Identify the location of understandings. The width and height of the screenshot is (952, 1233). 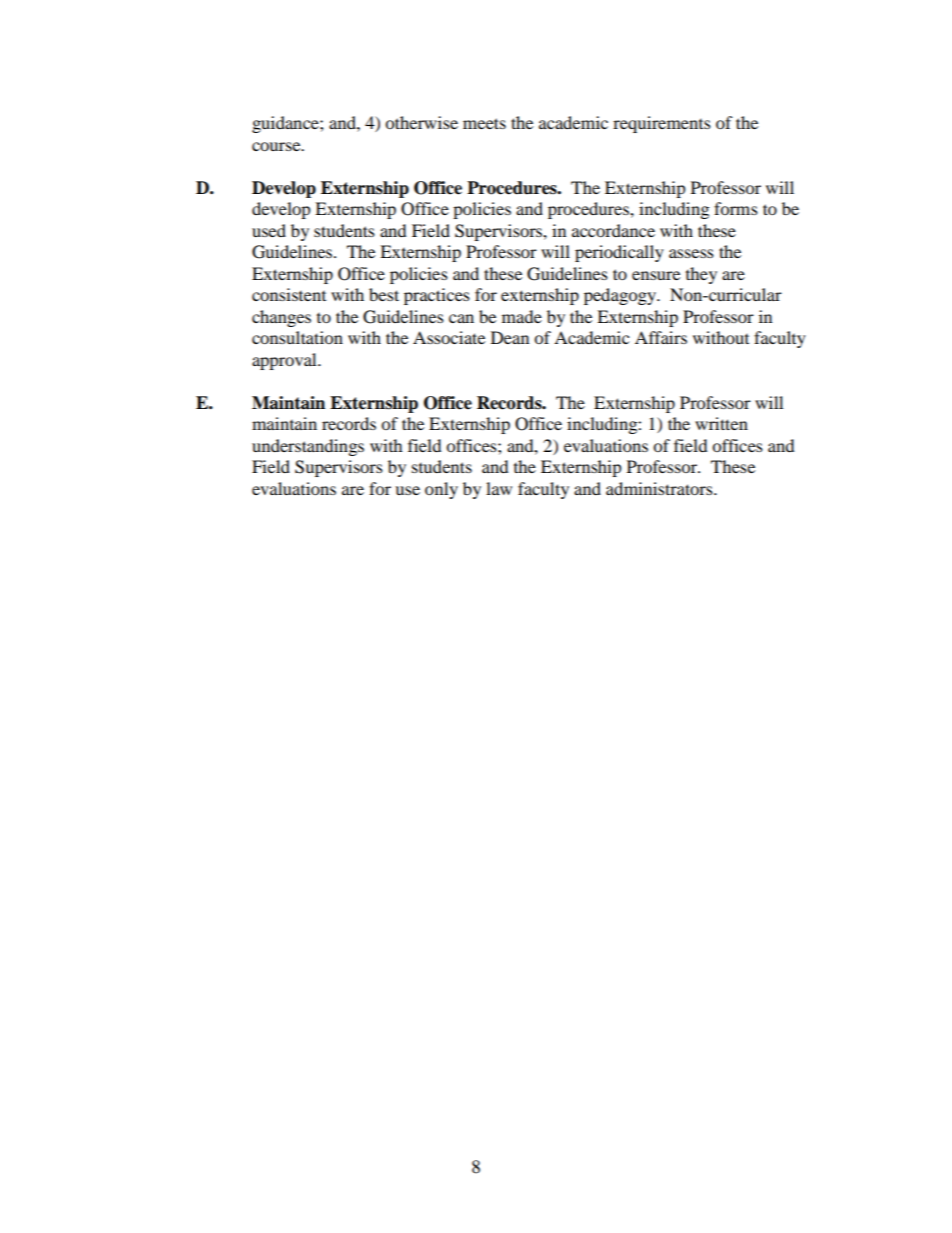
(308, 447).
